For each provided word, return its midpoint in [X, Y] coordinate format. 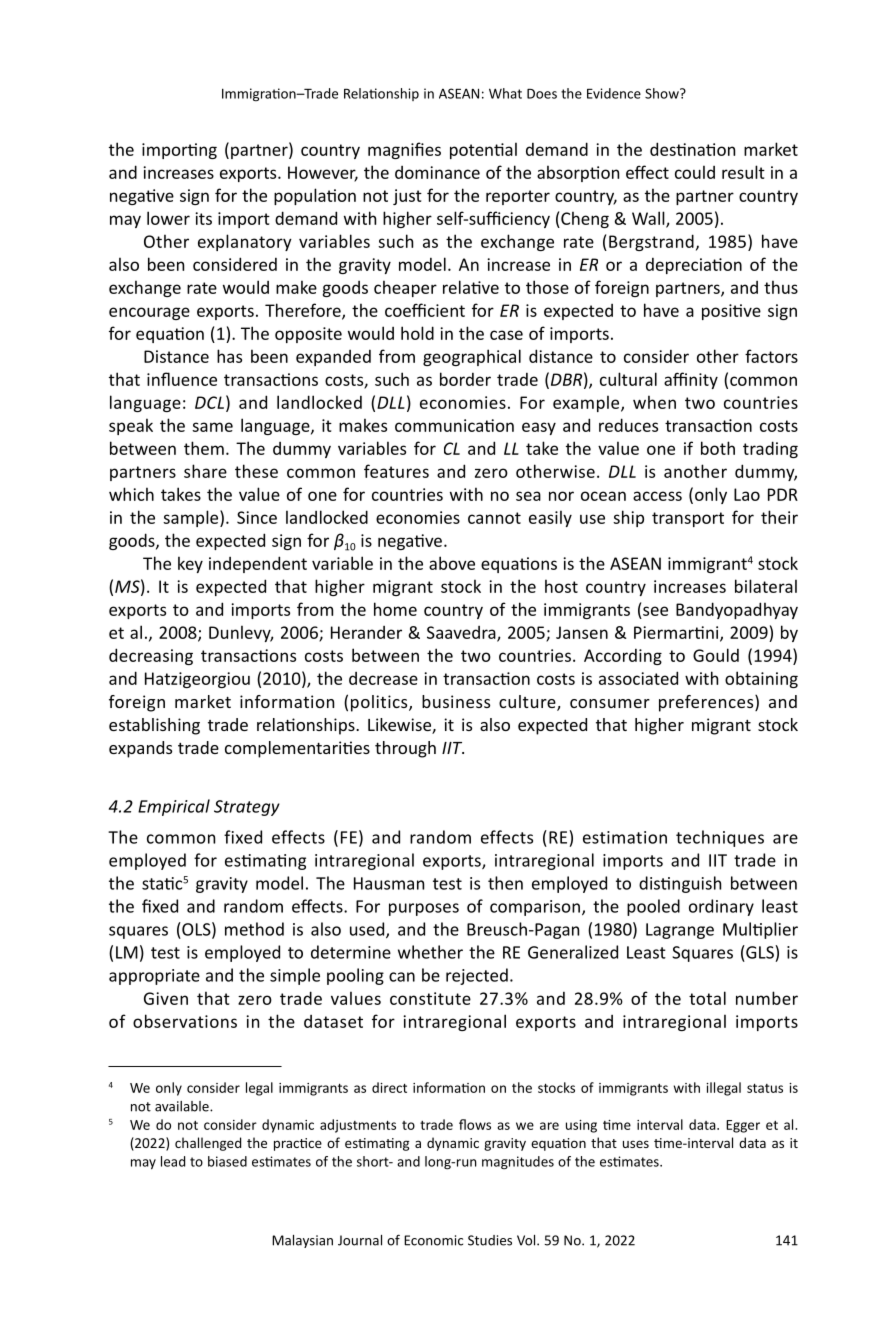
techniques [720, 838]
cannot [494, 518]
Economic [433, 1240]
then [505, 883]
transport [688, 519]
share [205, 471]
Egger [743, 1126]
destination [692, 149]
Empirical [174, 807]
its [203, 218]
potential [483, 150]
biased [227, 1161]
